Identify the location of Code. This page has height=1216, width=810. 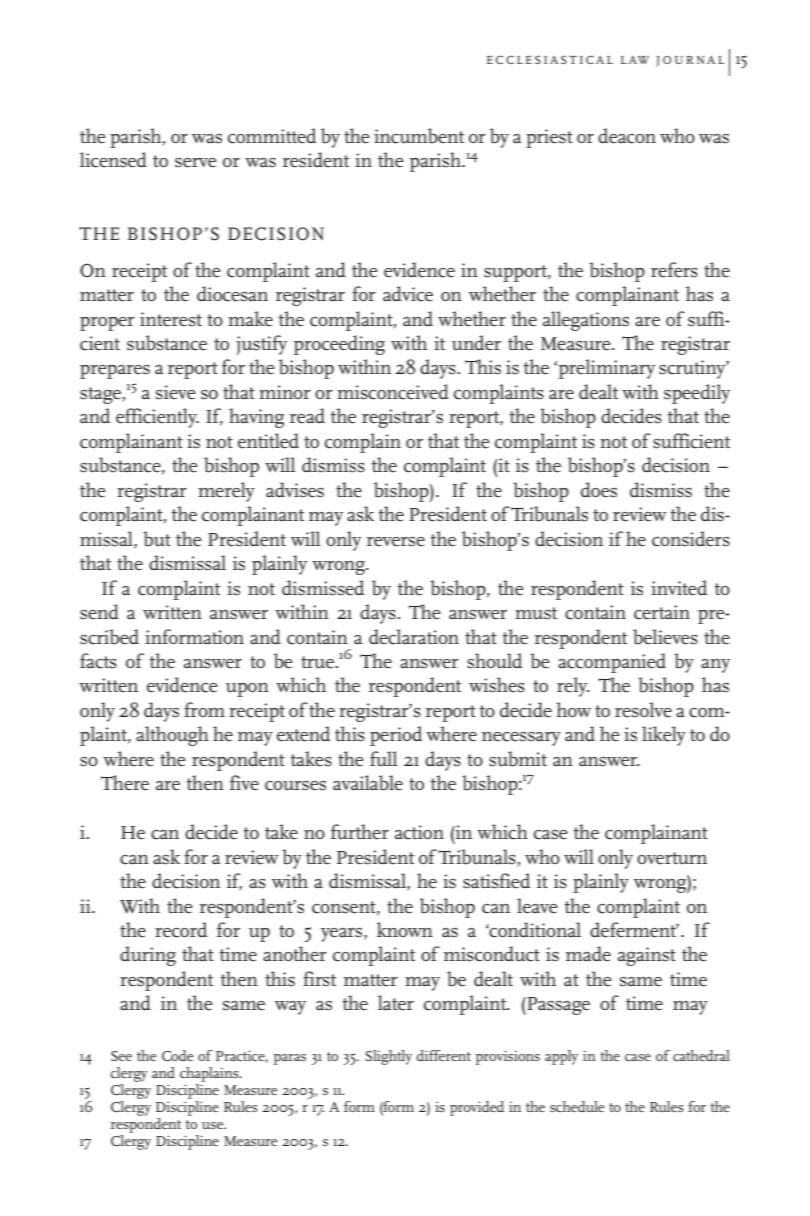
(178, 1055).
